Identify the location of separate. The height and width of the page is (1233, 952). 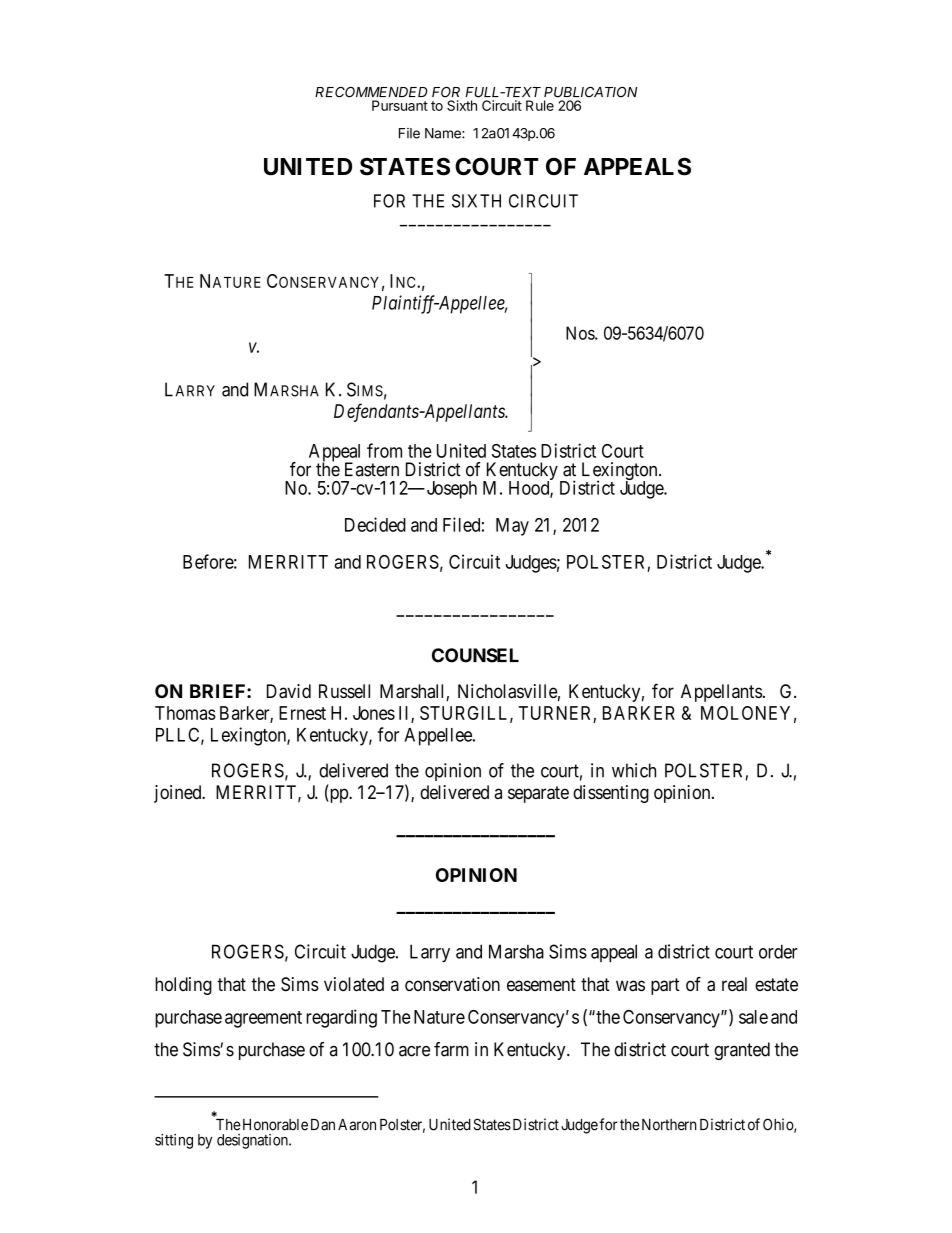
(538, 794).
